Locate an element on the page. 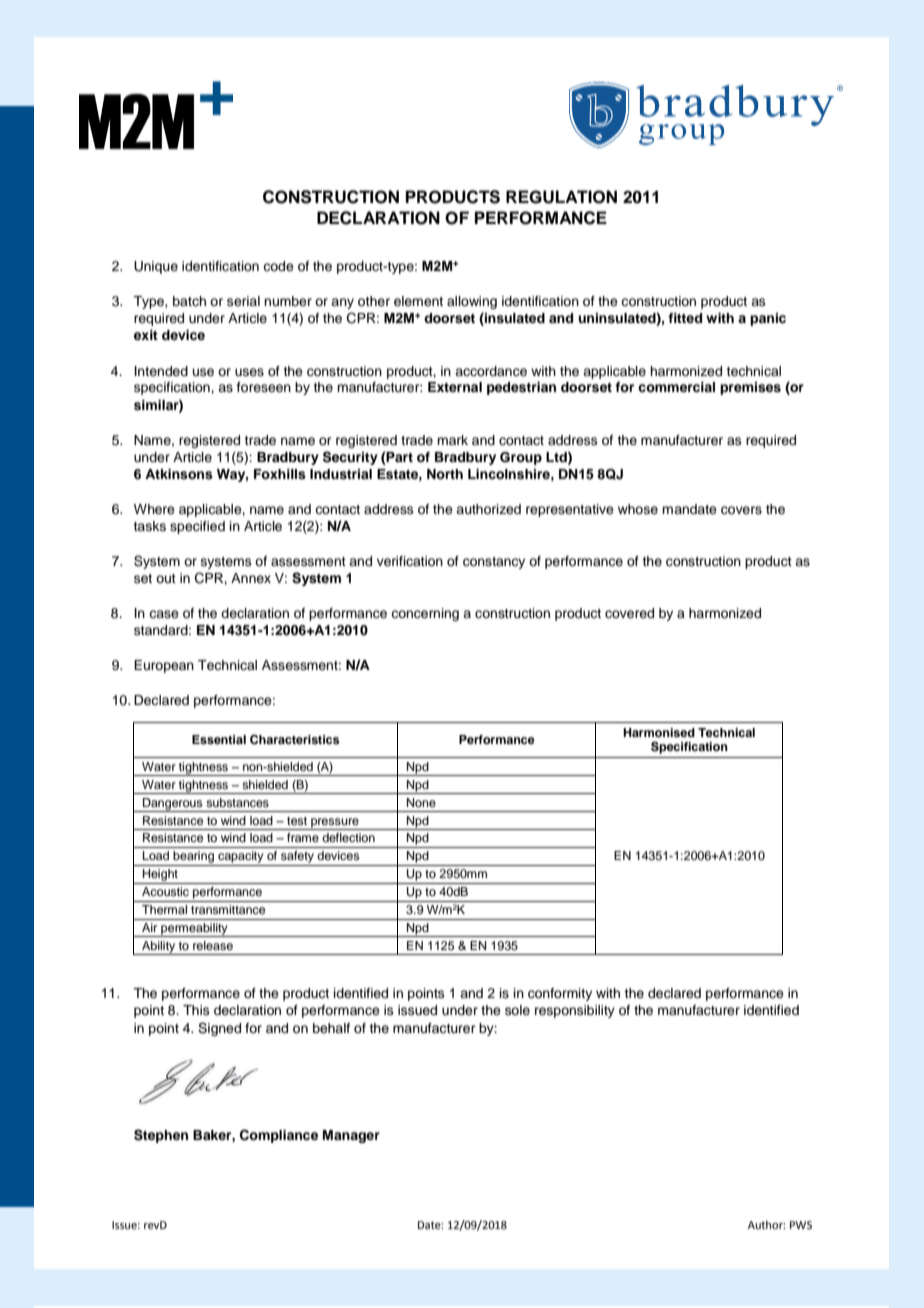  None is located at coordinates (421, 802).
